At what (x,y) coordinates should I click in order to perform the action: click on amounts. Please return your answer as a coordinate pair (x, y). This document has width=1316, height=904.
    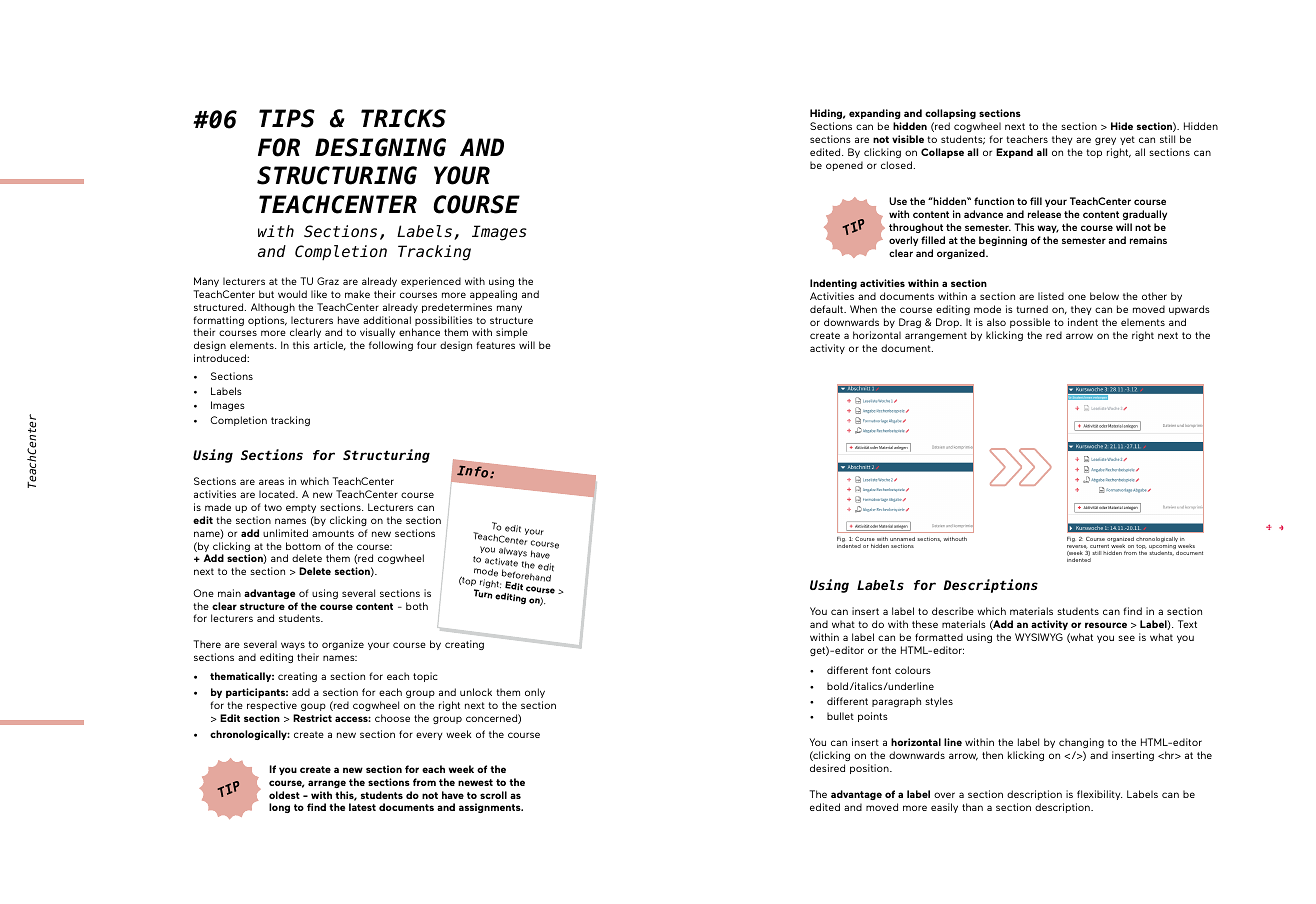
    Looking at the image, I should click on (333, 533).
